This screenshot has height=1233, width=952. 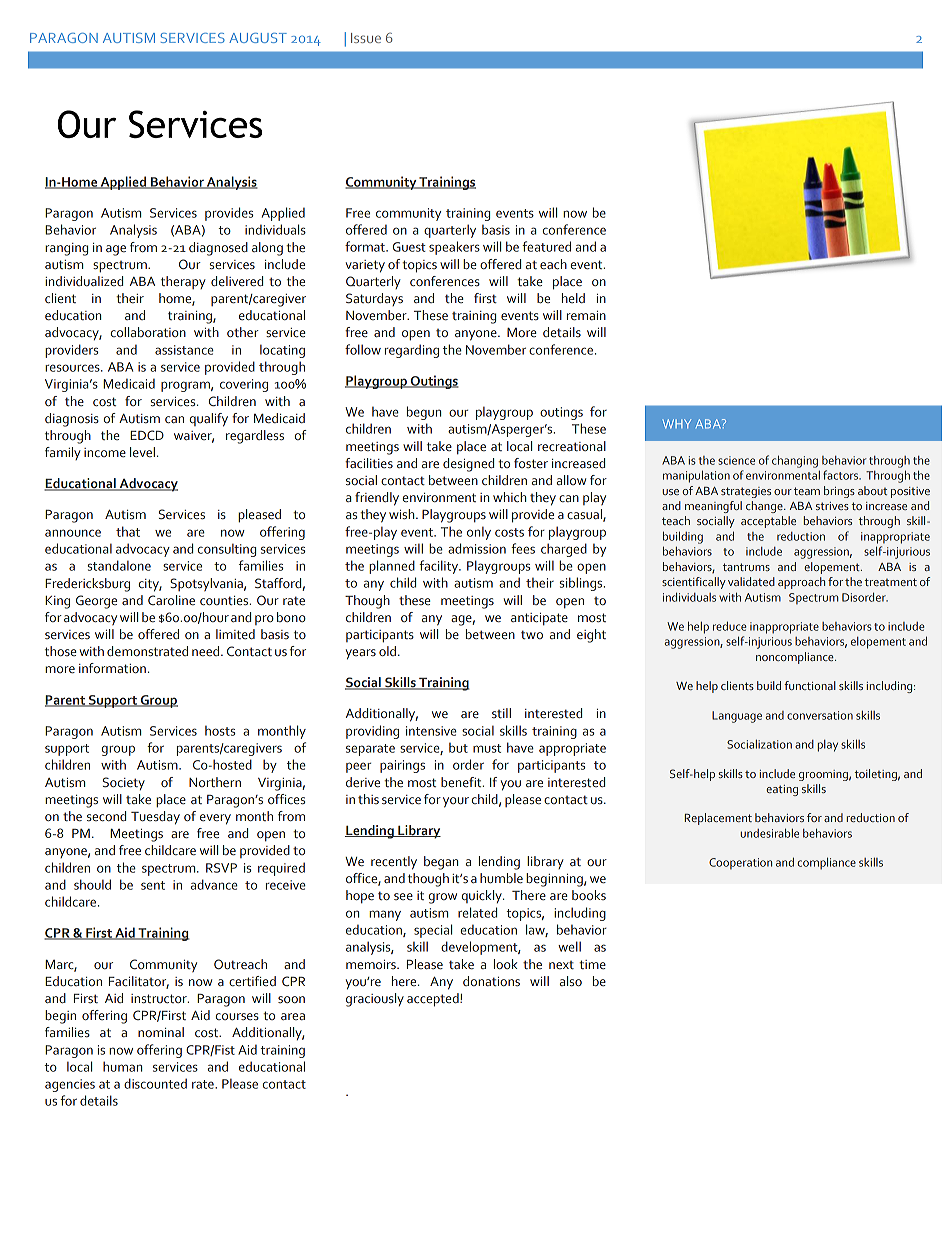 I want to click on accepted, so click(x=434, y=1000).
